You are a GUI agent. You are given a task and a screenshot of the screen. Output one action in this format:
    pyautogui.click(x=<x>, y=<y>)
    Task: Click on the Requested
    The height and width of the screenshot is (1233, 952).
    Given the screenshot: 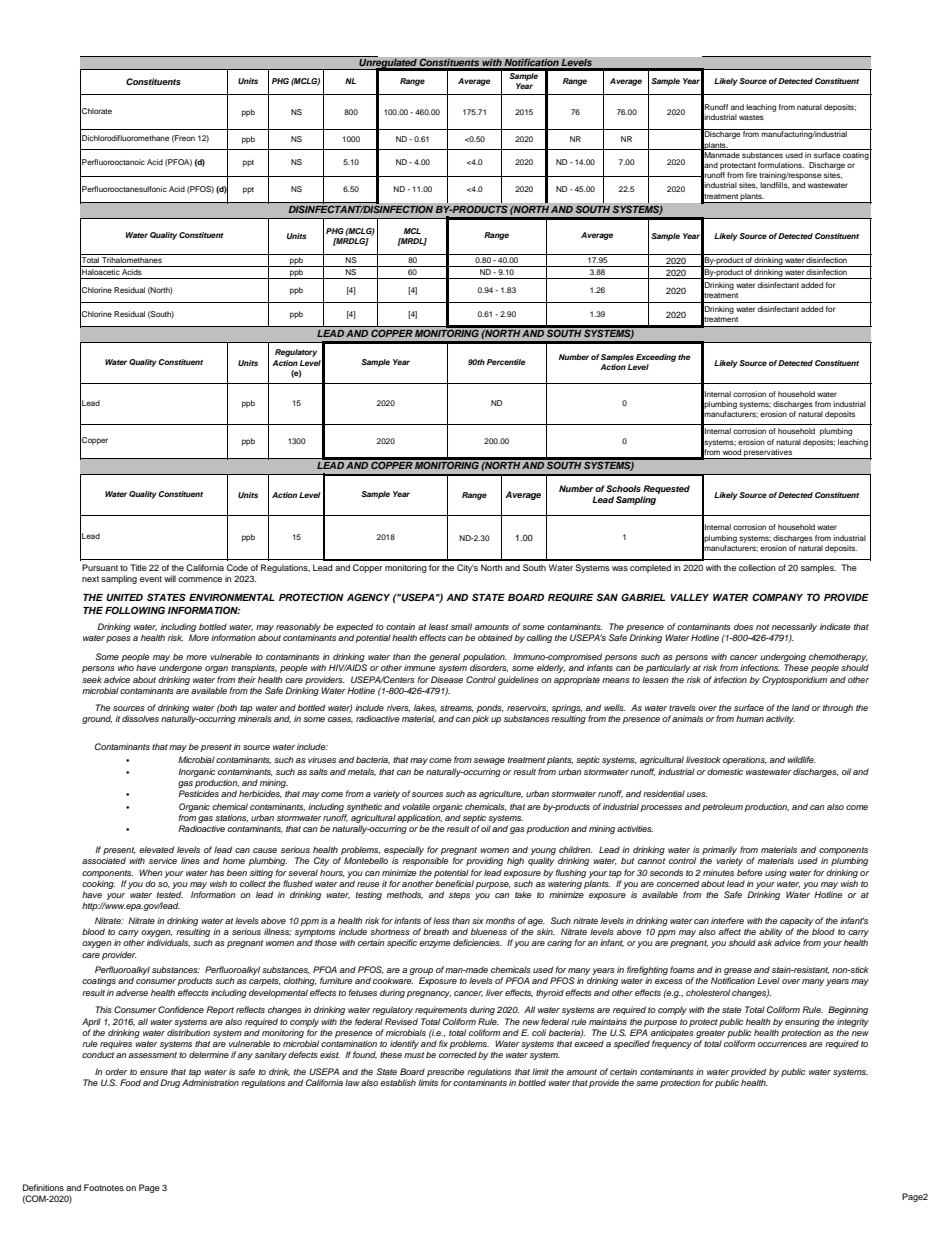 What is the action you would take?
    pyautogui.click(x=666, y=489)
